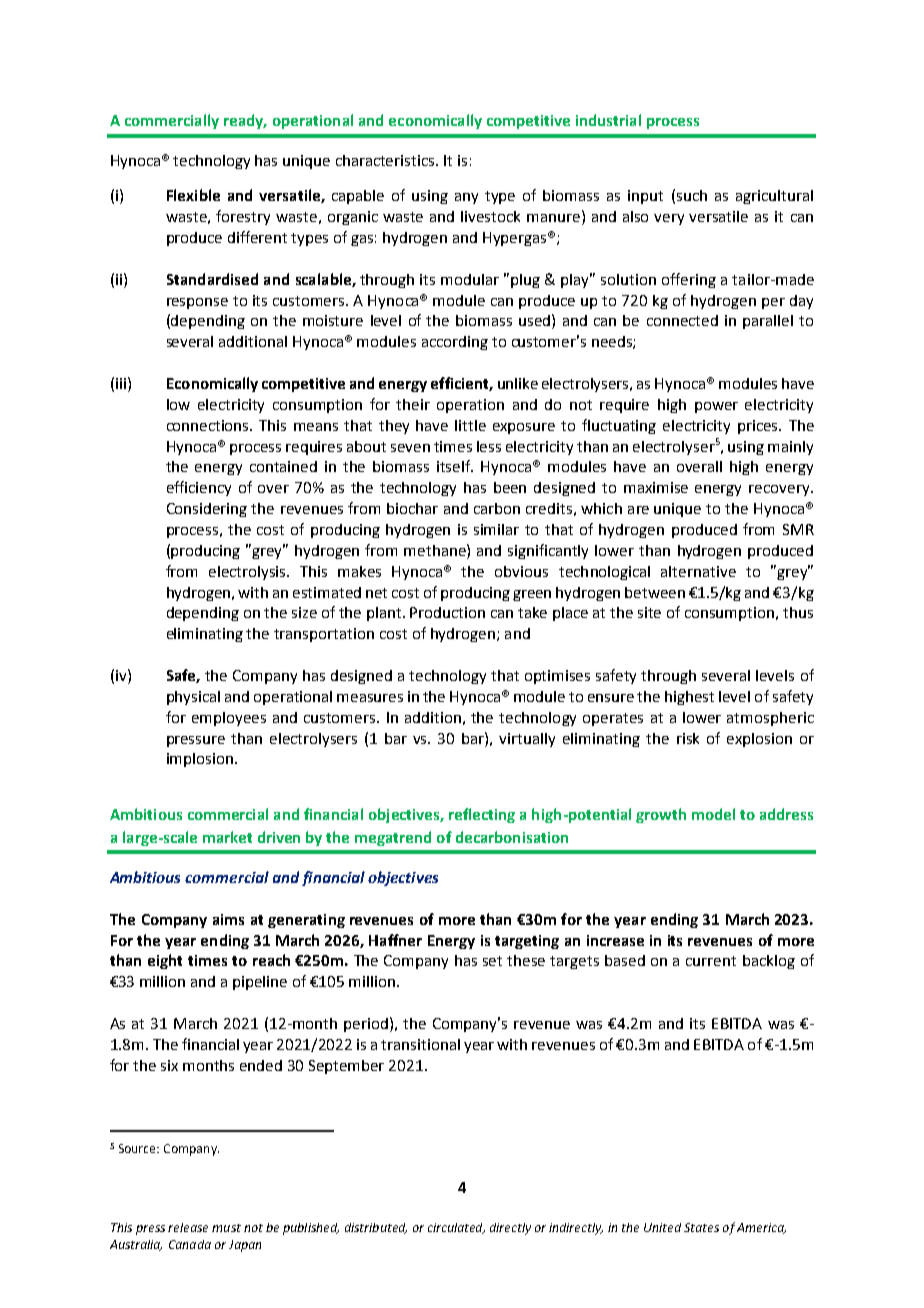 This screenshot has height=1308, width=924. What do you see at coordinates (193, 195) in the screenshot?
I see `Flexible` at bounding box center [193, 195].
